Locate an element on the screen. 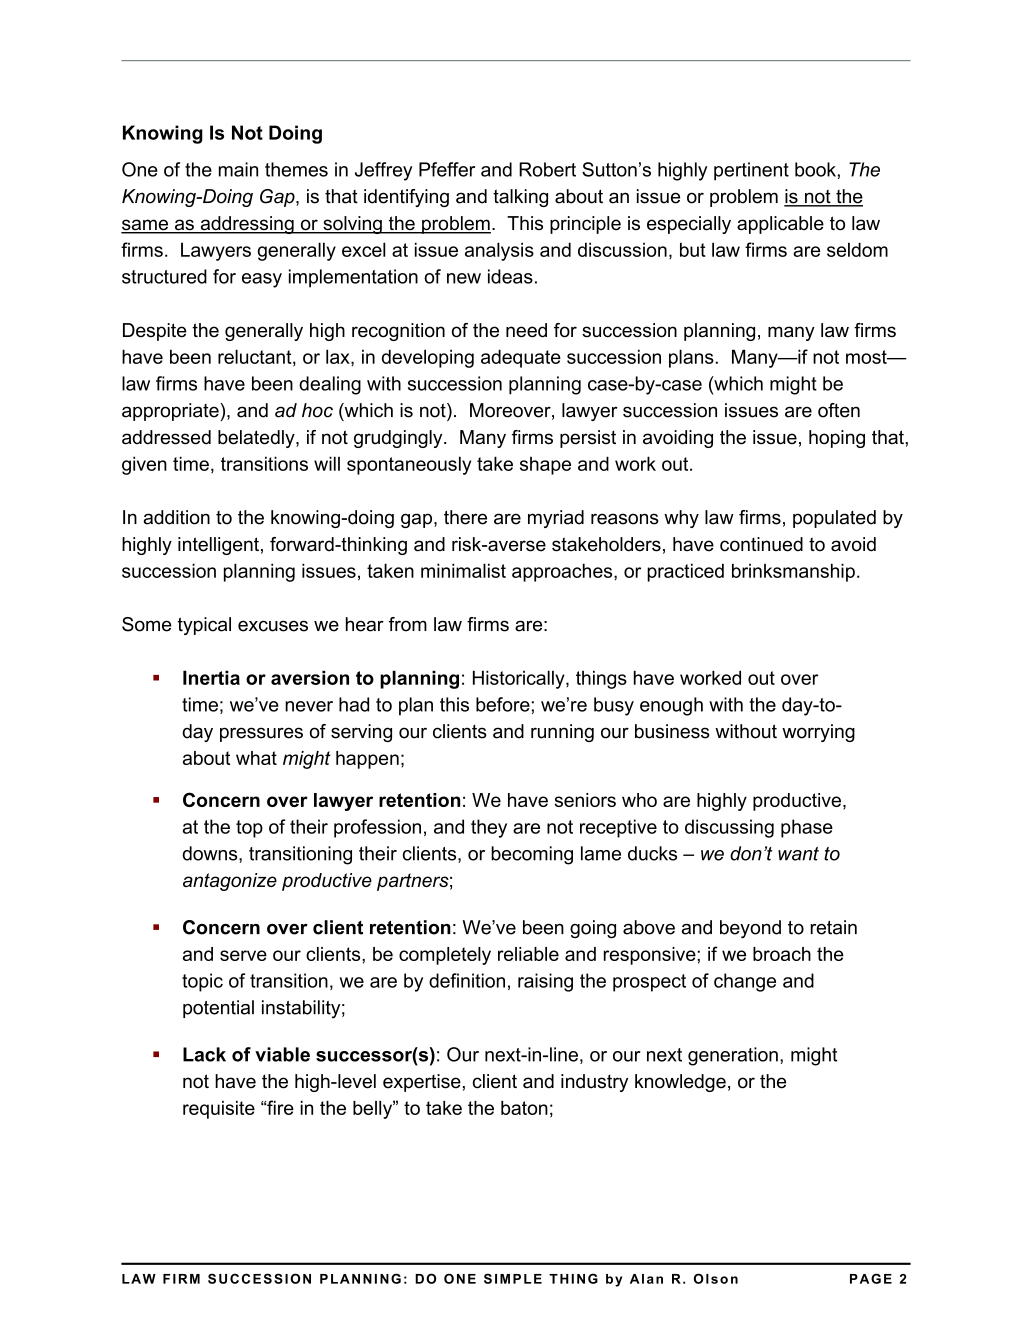  talking is located at coordinates (520, 198).
